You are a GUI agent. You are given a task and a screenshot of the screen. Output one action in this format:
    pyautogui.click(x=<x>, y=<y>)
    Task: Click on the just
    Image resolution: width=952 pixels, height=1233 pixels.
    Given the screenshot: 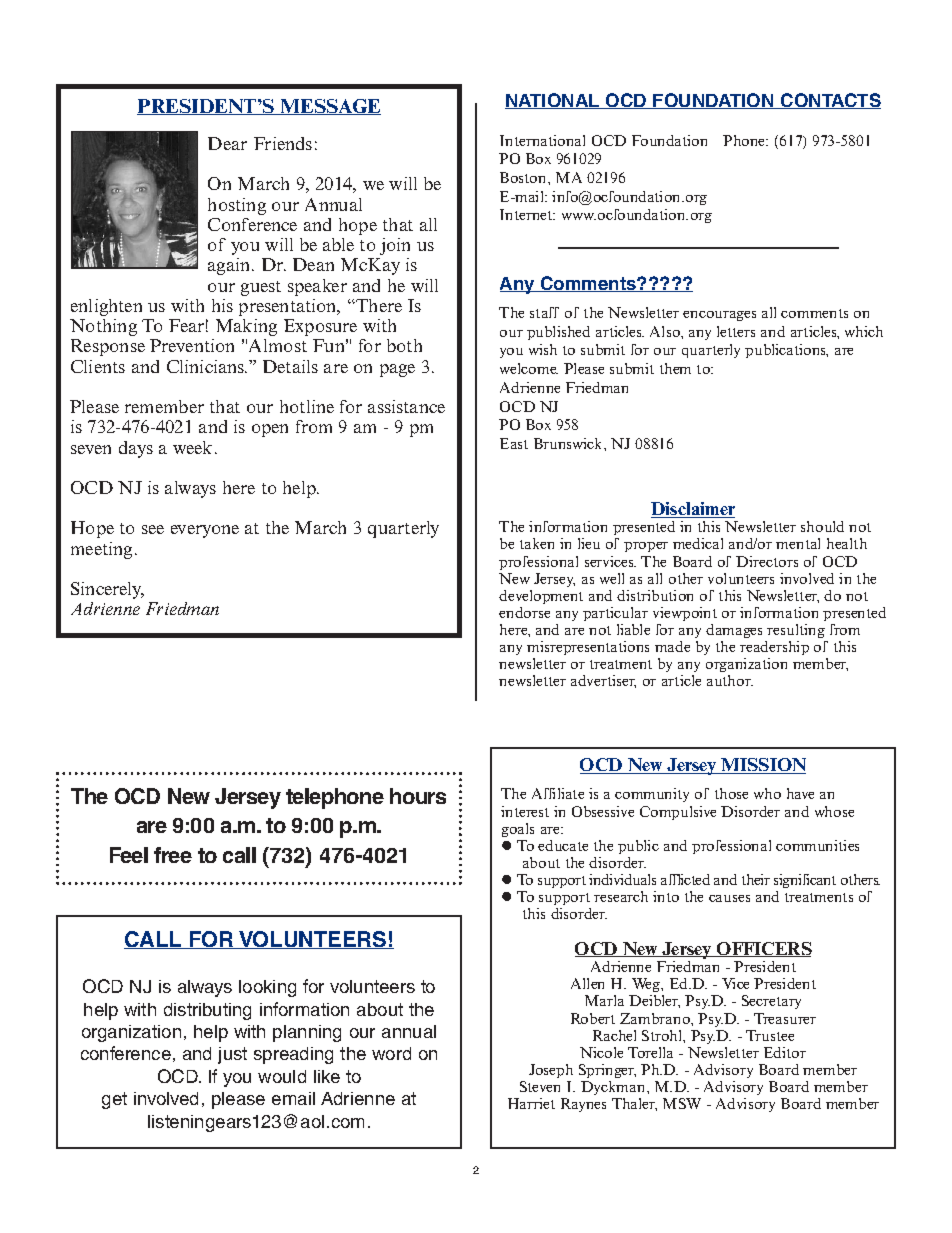 What is the action you would take?
    pyautogui.click(x=232, y=1055)
